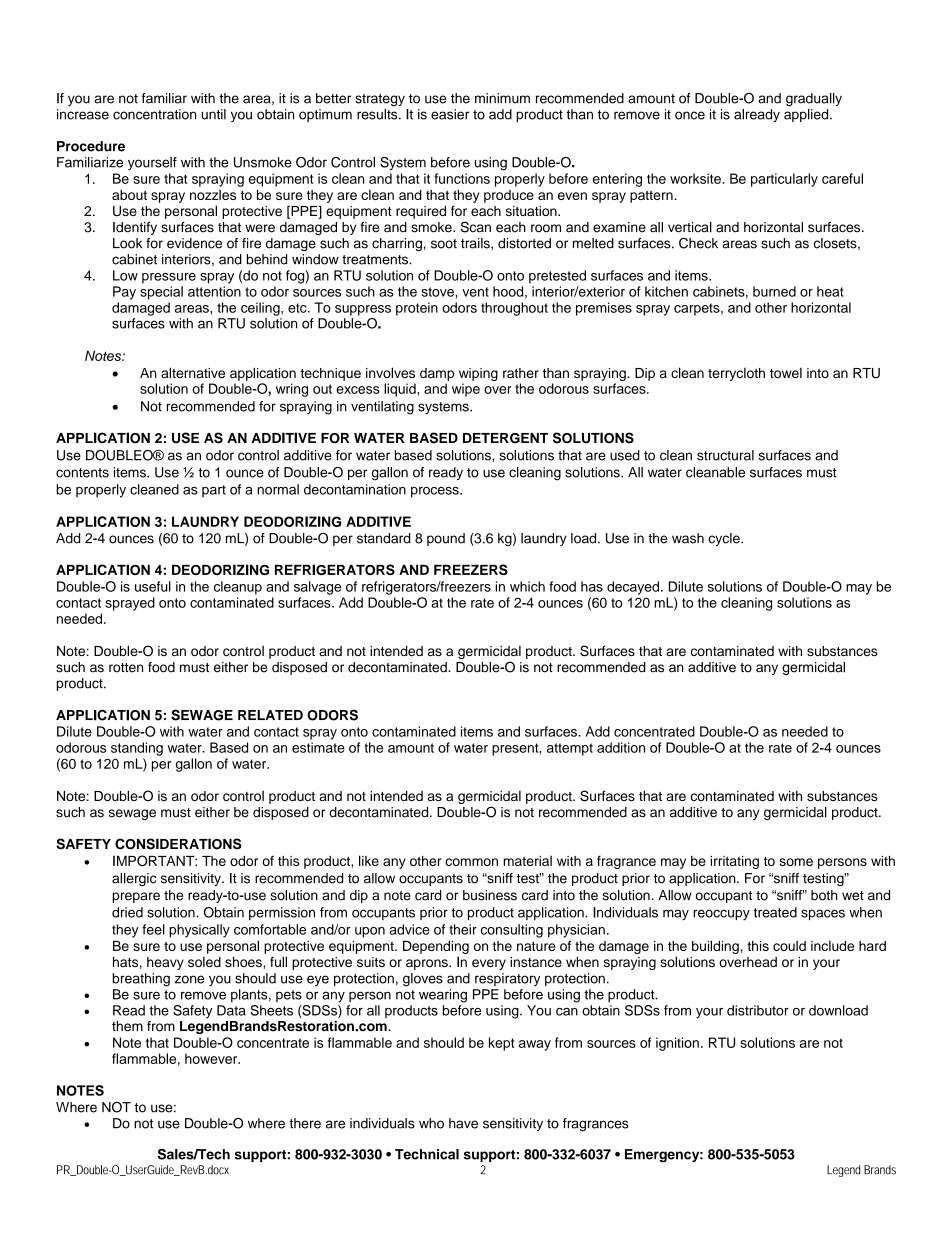 The height and width of the screenshot is (1233, 952). I want to click on applied, so click(807, 115).
